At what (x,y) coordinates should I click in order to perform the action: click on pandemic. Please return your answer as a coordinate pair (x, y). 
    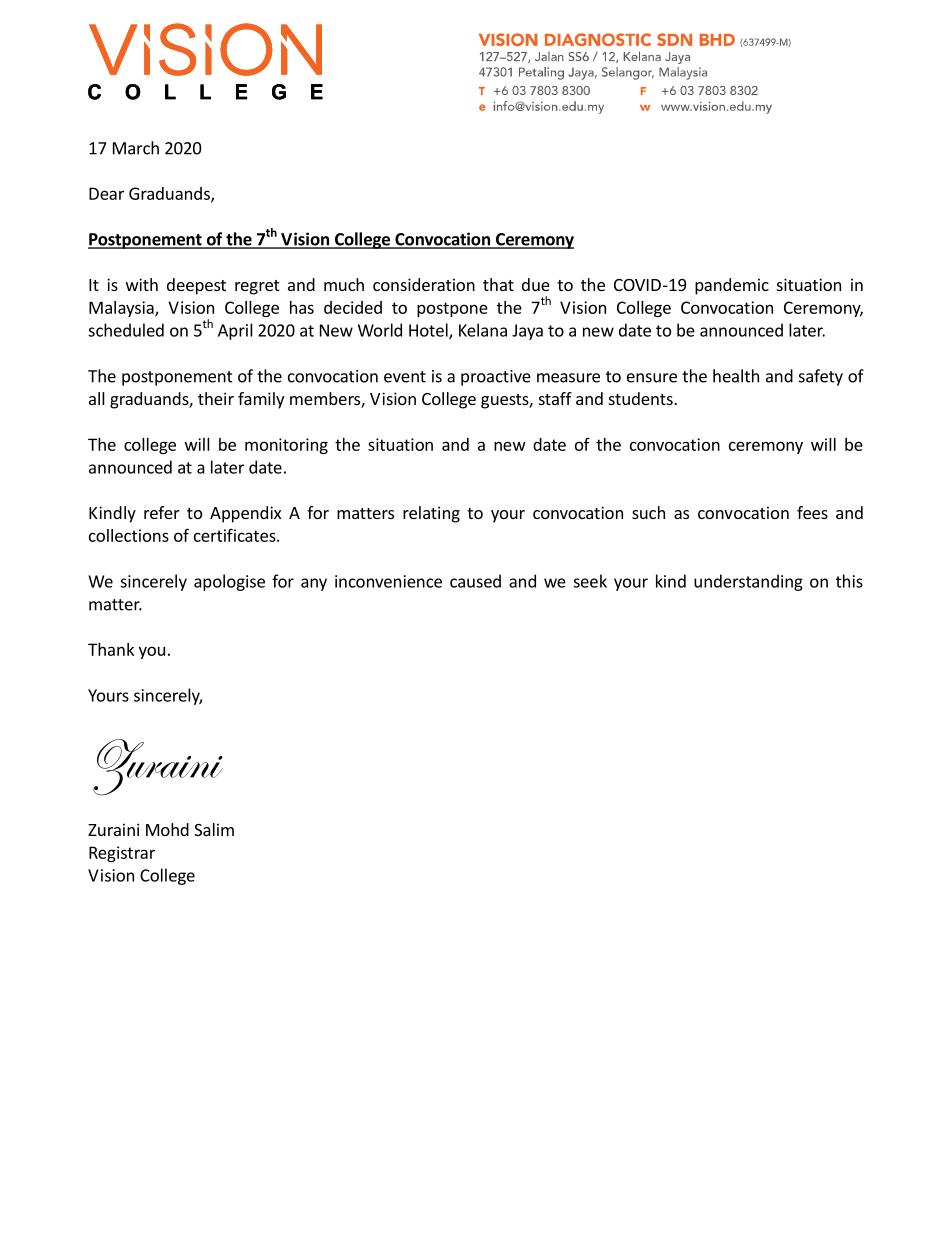
    Looking at the image, I should click on (732, 286).
